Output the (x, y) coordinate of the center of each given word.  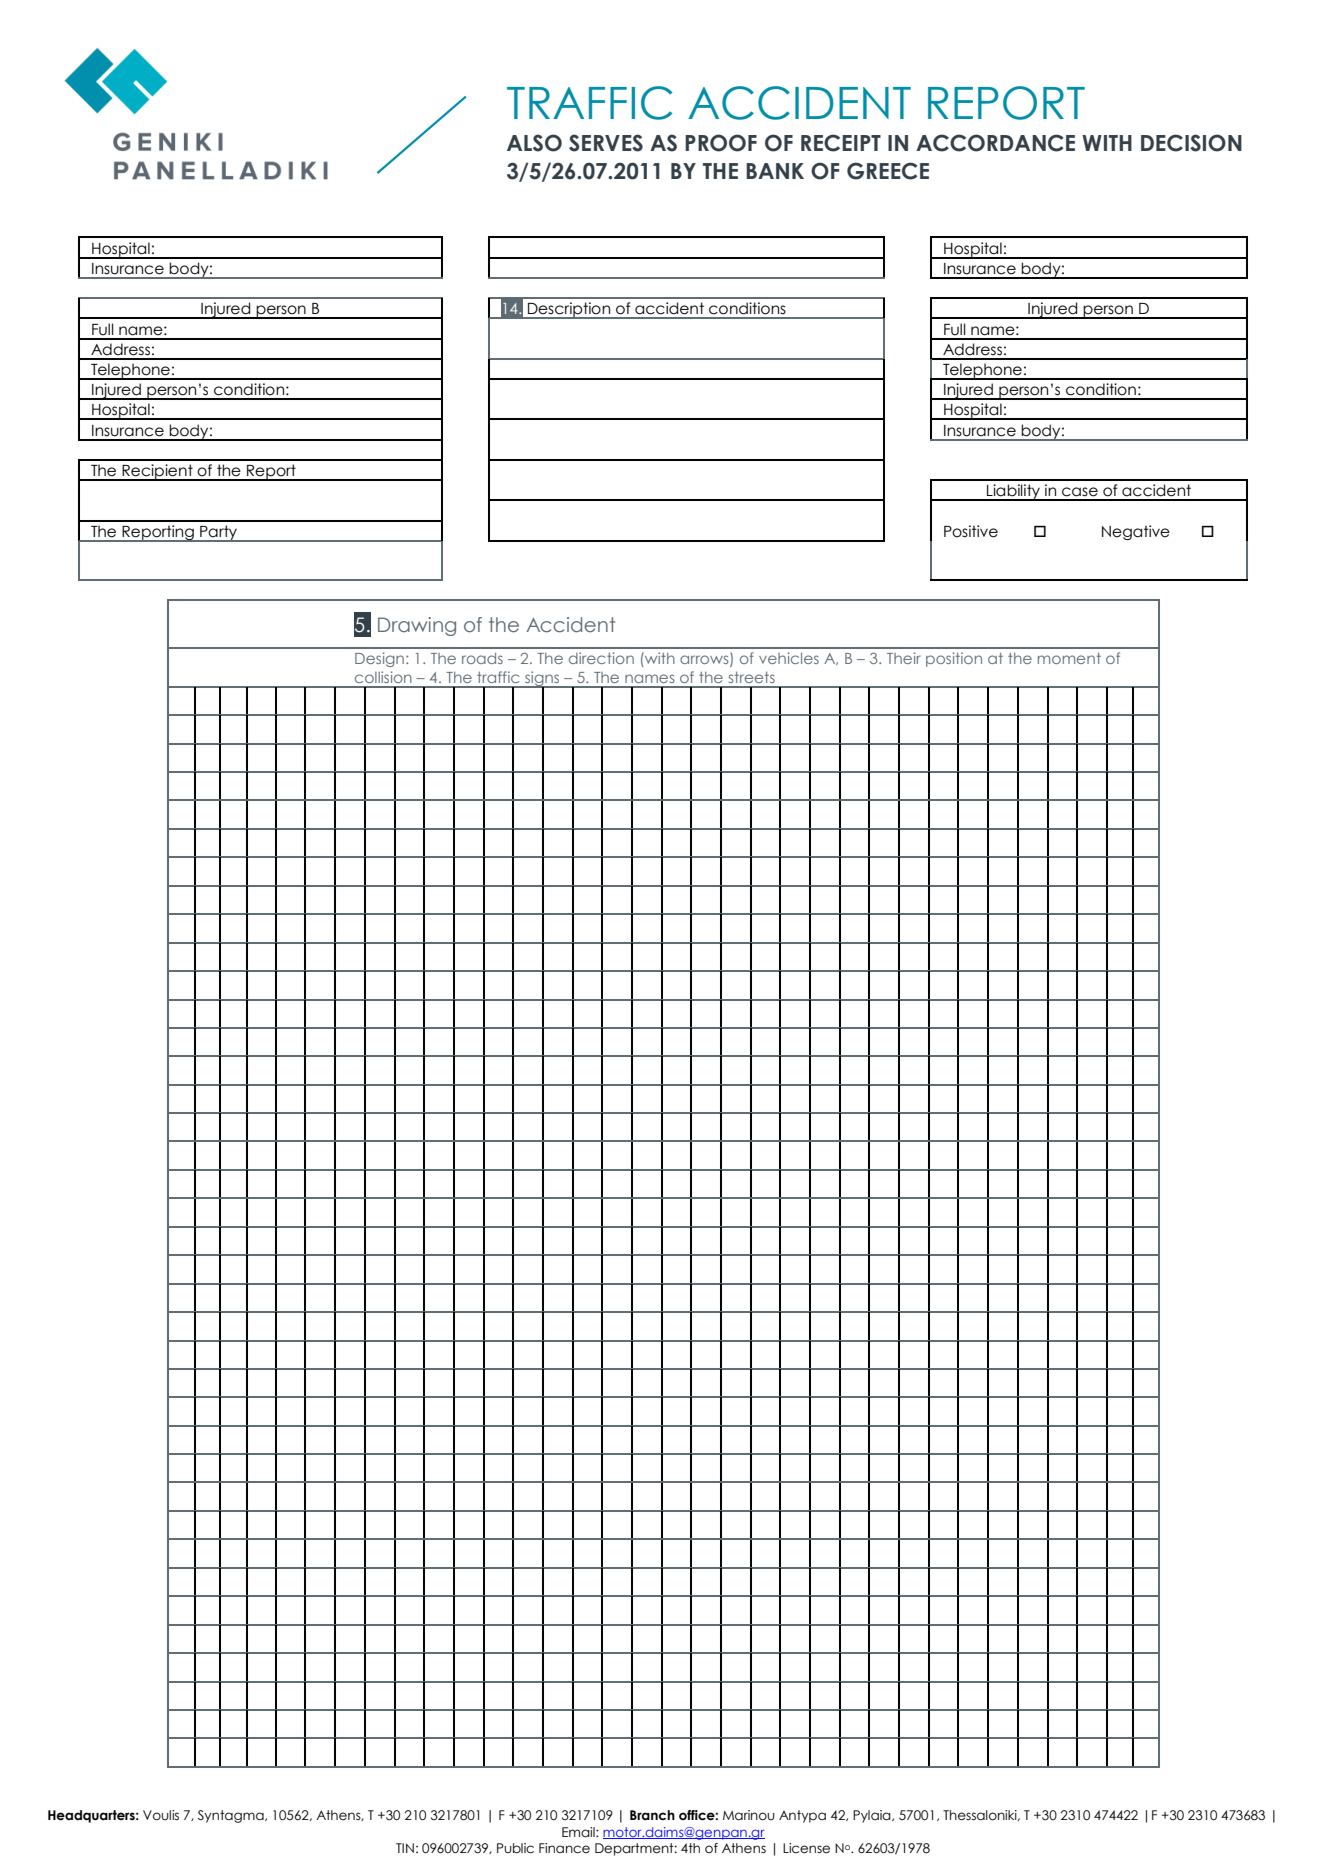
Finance (564, 1848)
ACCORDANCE (995, 143)
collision (383, 677)
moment (1069, 658)
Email (579, 1832)
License (806, 1848)
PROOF (721, 143)
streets (752, 677)
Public (515, 1848)
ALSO (534, 143)
